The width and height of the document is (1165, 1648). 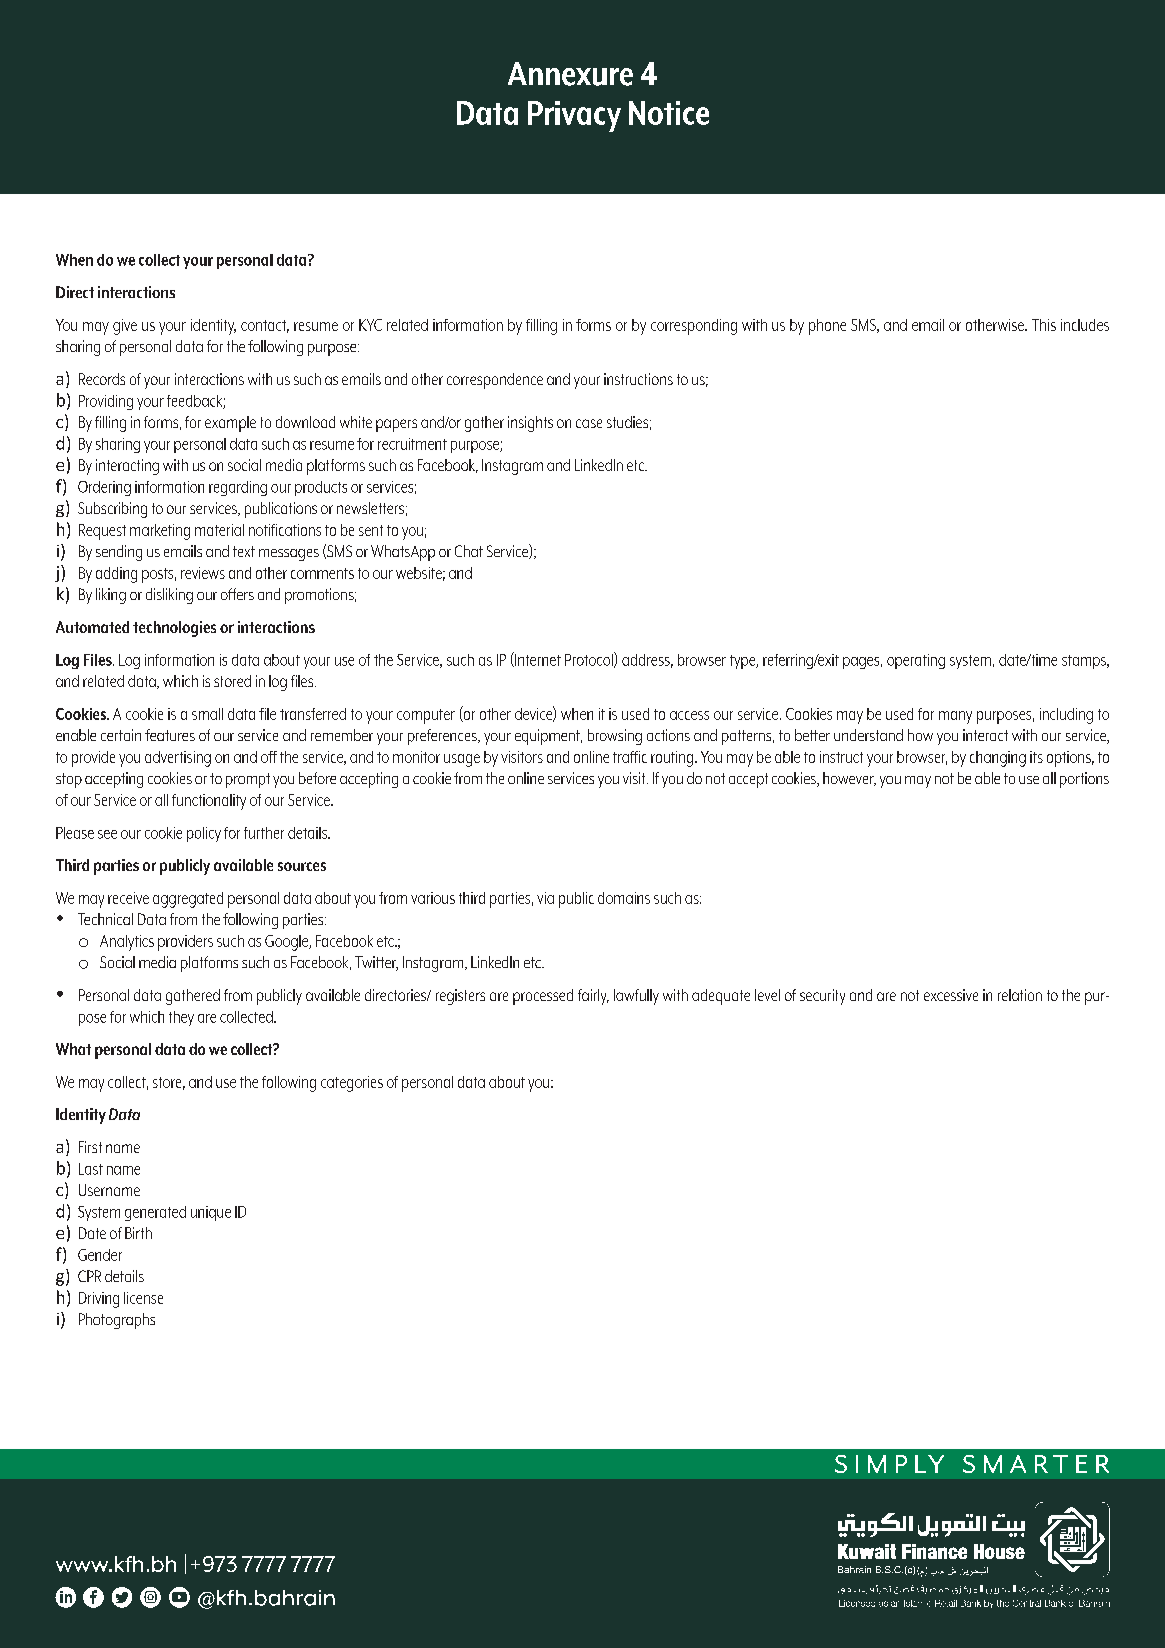 I want to click on operating, so click(x=916, y=661).
